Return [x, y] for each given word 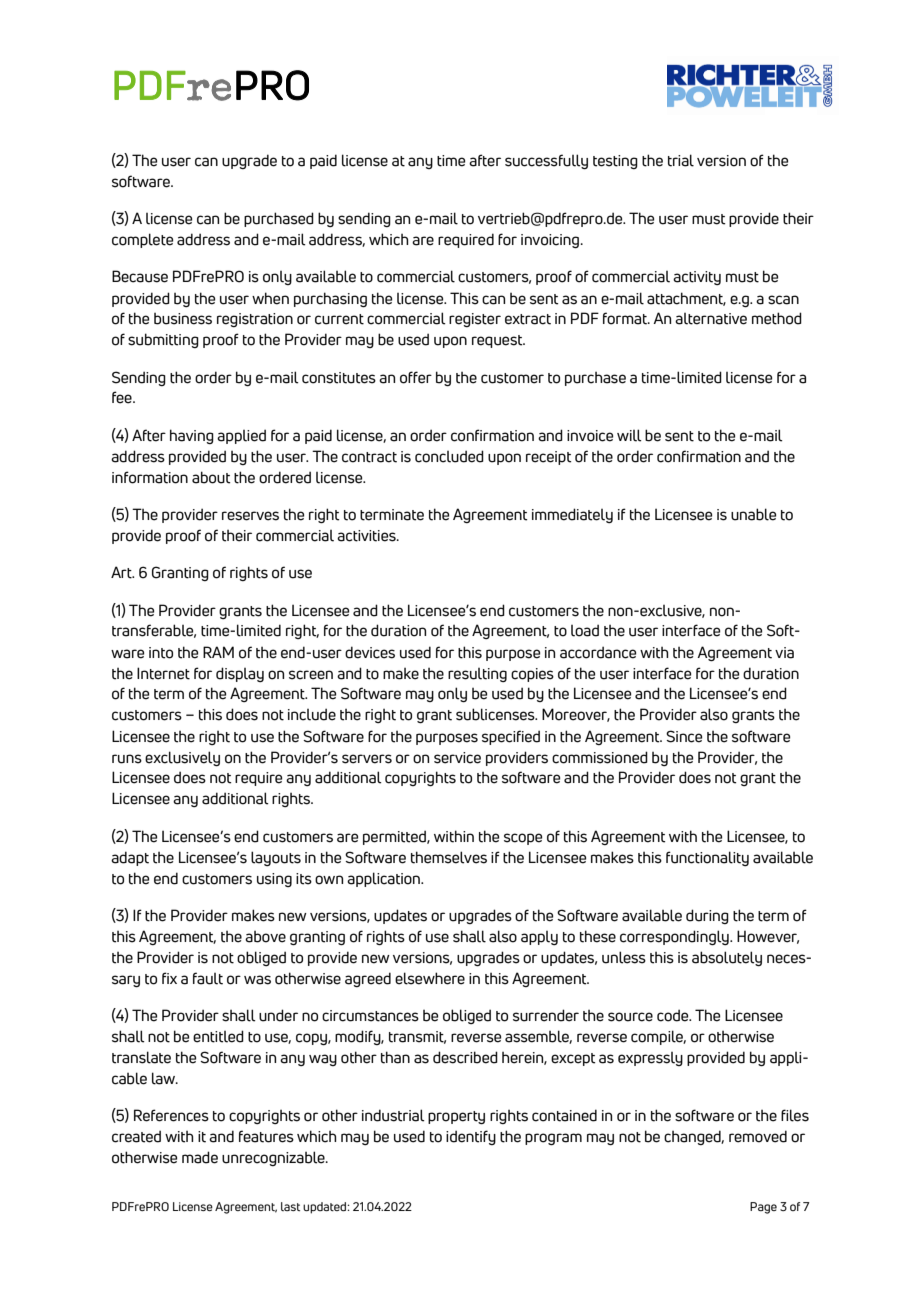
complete [142, 240]
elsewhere [430, 978]
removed [758, 1136]
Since [684, 736]
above [265, 937]
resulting [477, 675]
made [200, 1157]
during [707, 916]
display [240, 674]
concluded [449, 456]
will [629, 435]
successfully [546, 161]
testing [615, 162]
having [192, 436]
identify [471, 1137]
